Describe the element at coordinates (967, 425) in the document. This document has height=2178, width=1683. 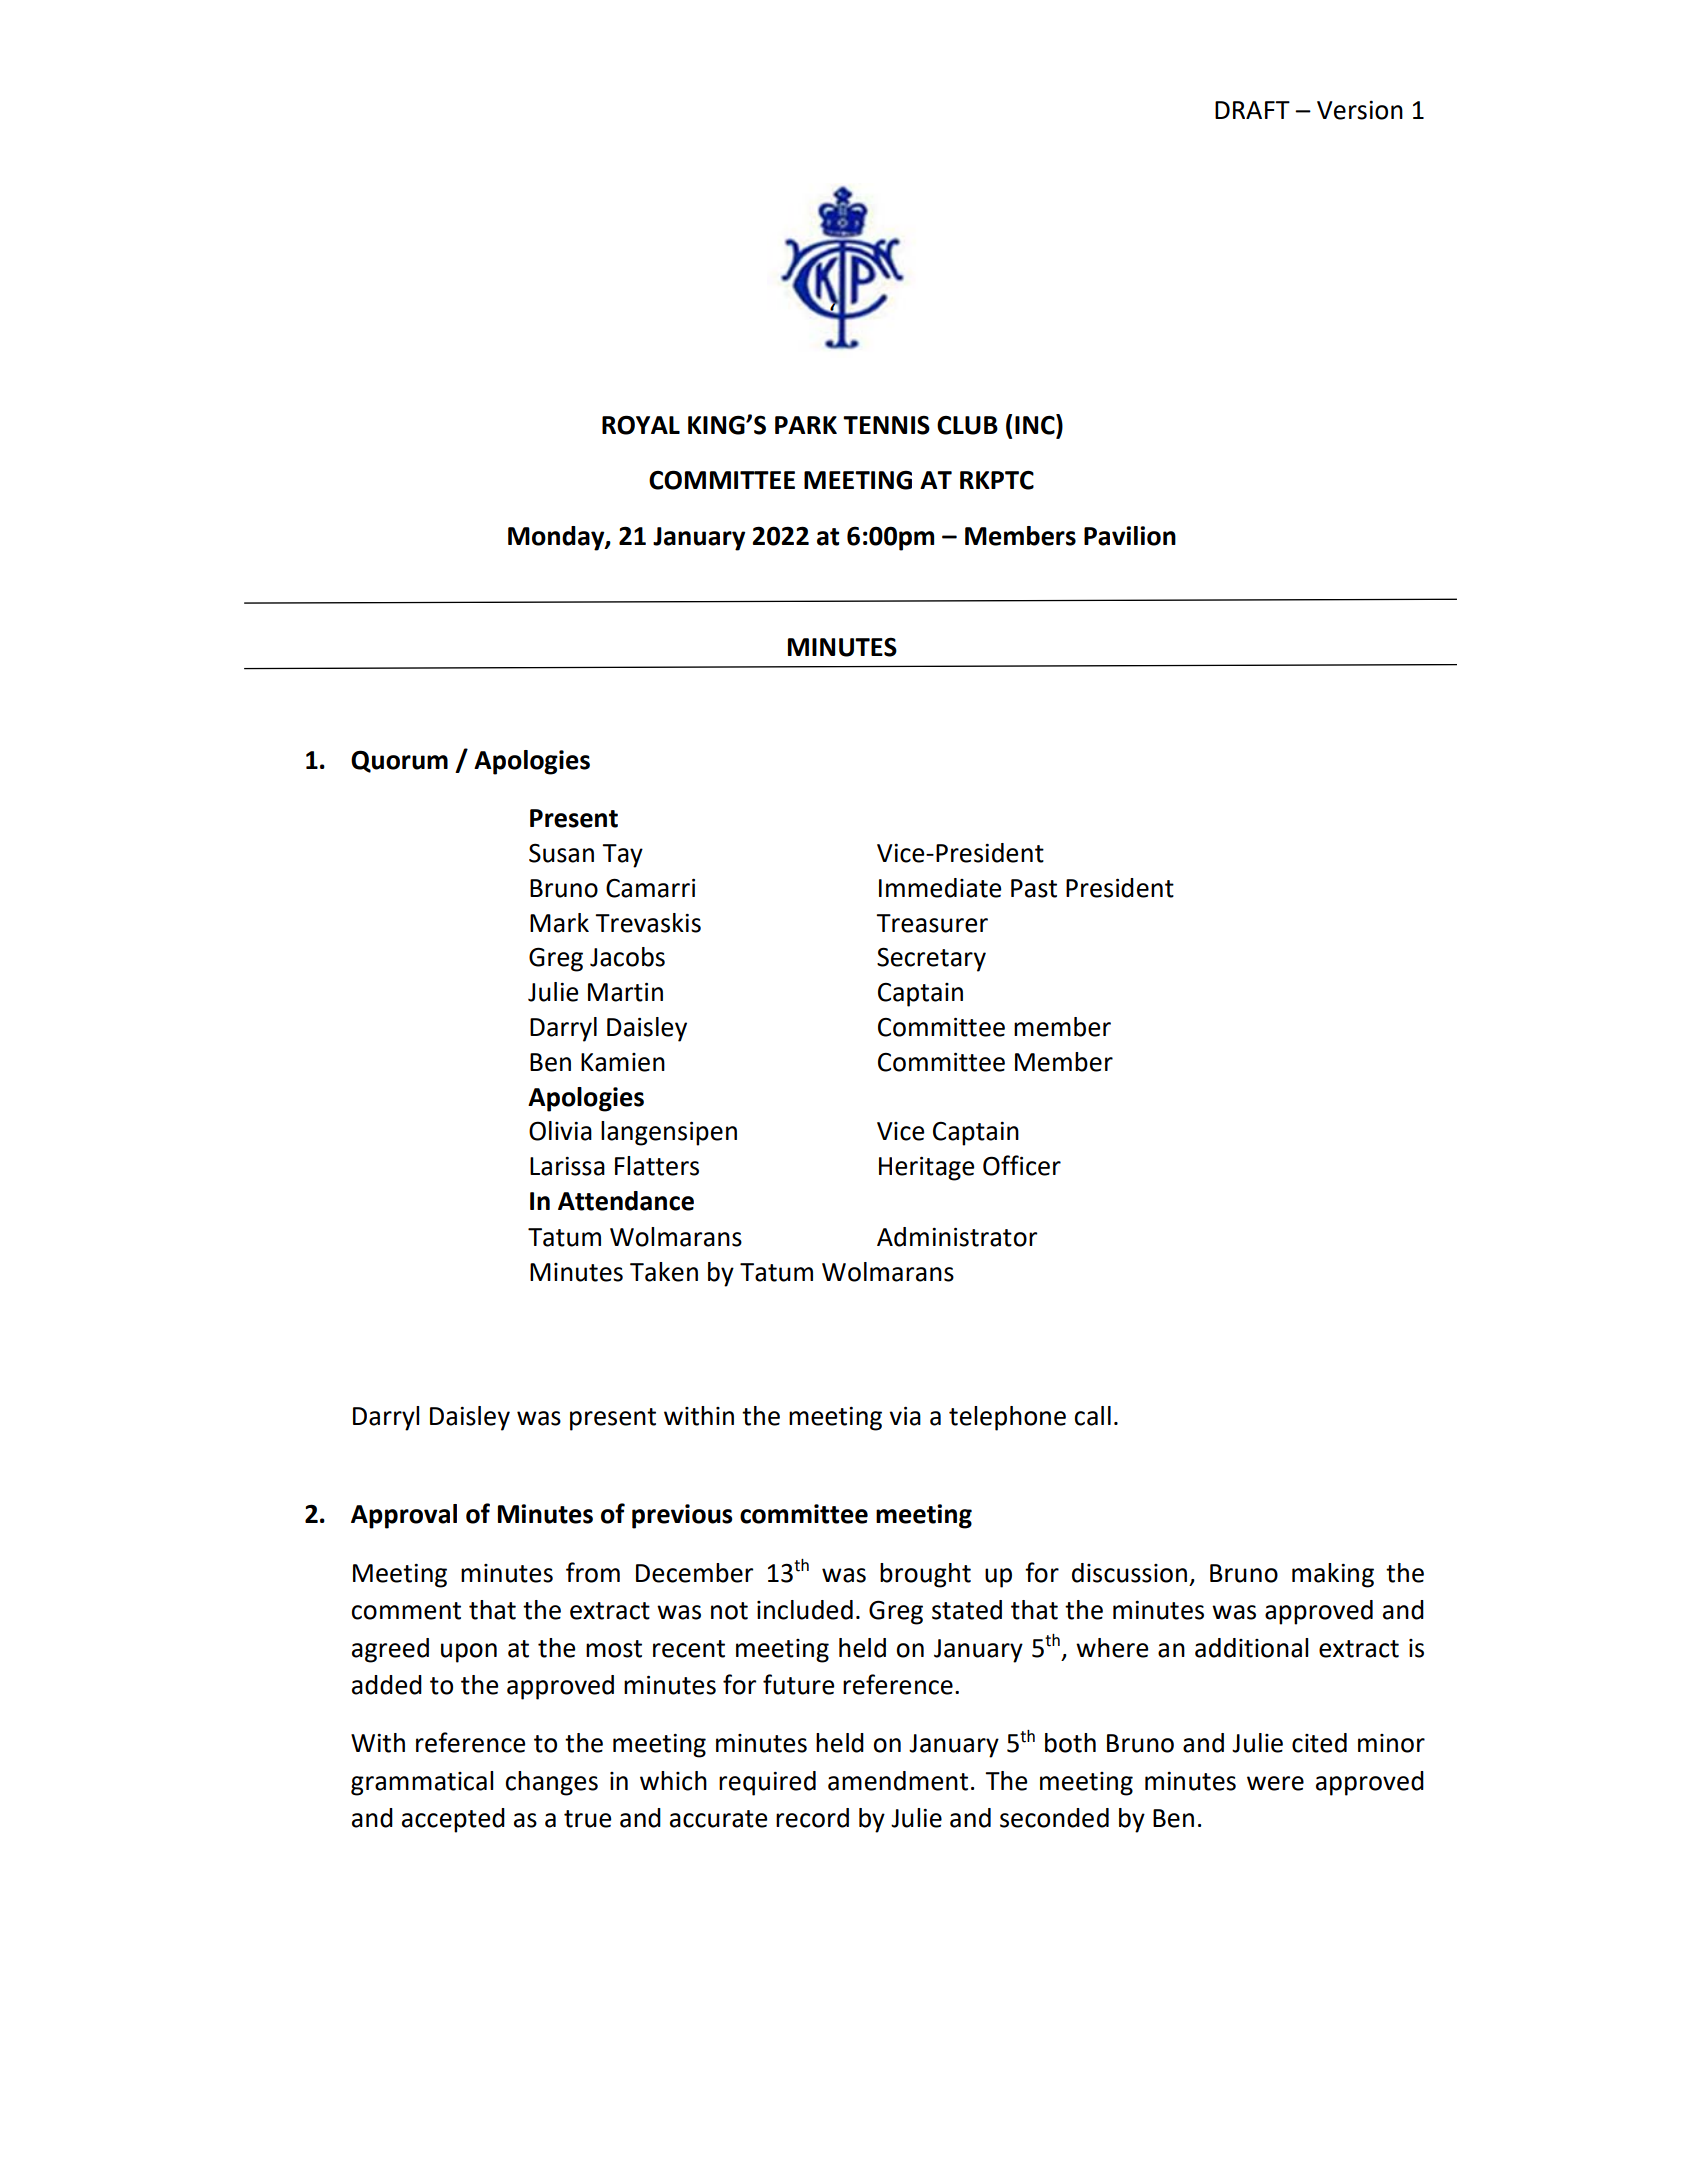
I see `CLUB` at that location.
